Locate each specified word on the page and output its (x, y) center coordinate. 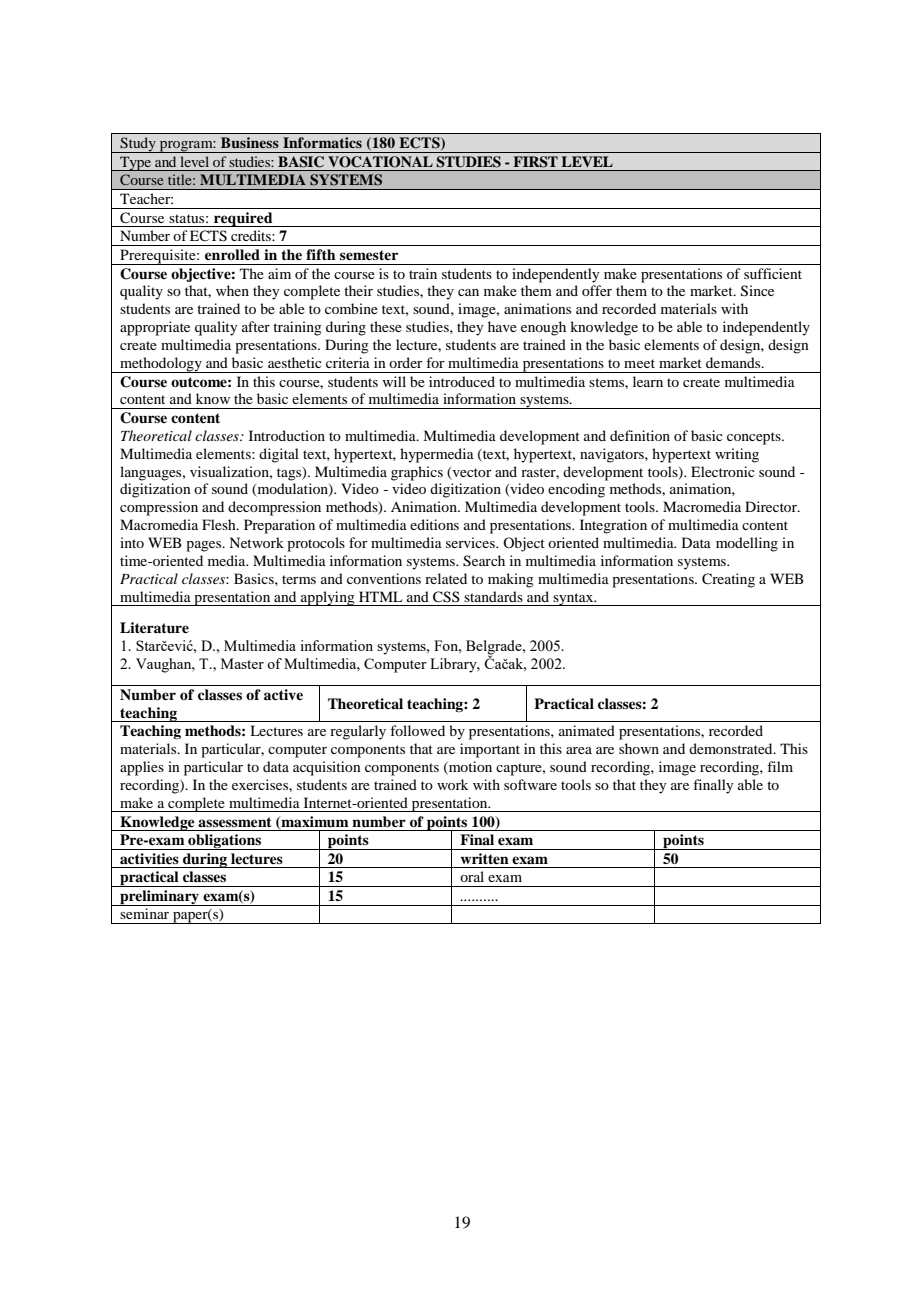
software (530, 784)
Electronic (723, 471)
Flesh (220, 524)
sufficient (773, 273)
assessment (235, 822)
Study (138, 145)
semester (369, 255)
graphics (417, 473)
